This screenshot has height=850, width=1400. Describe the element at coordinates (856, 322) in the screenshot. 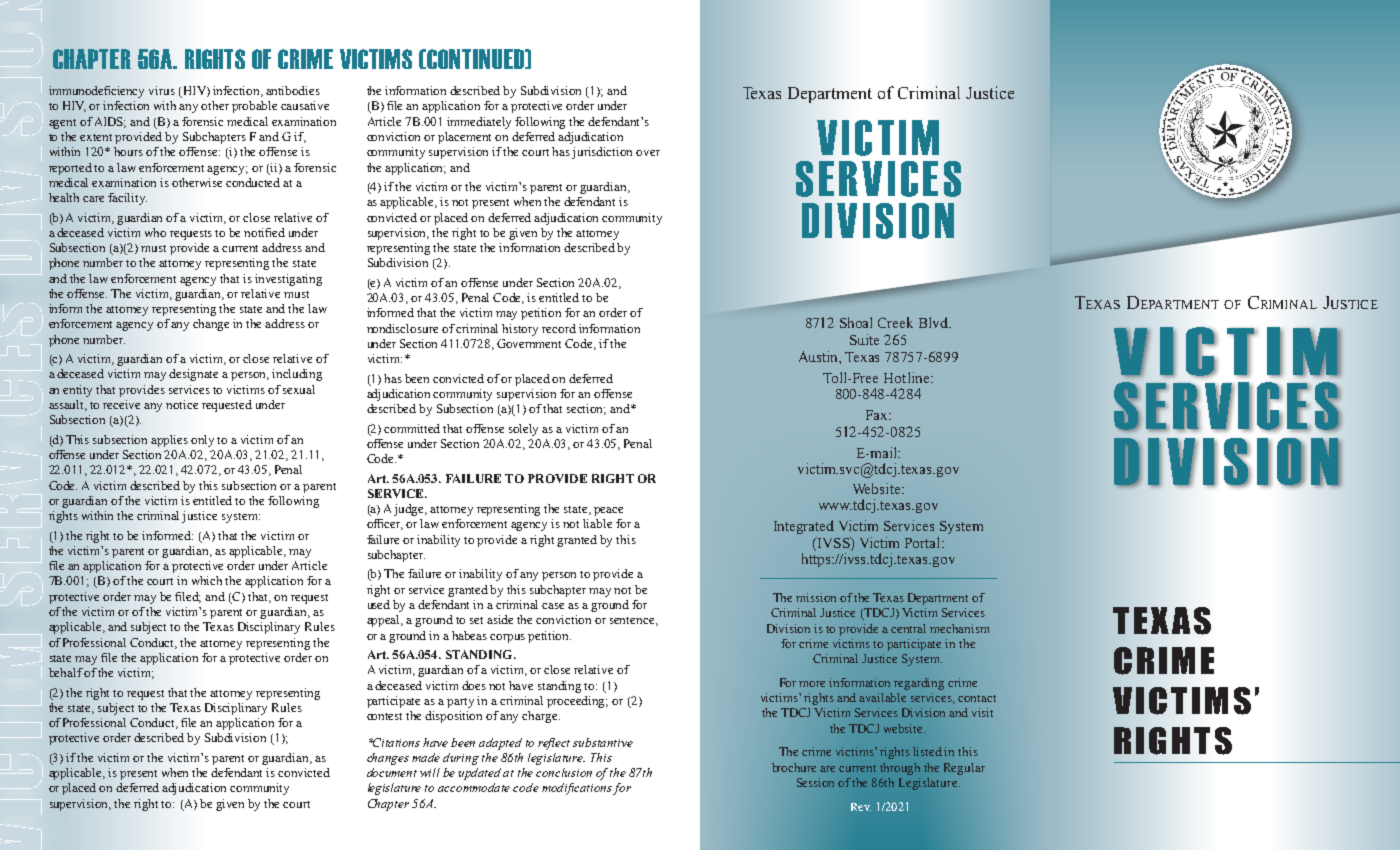

I see `Shoal` at that location.
